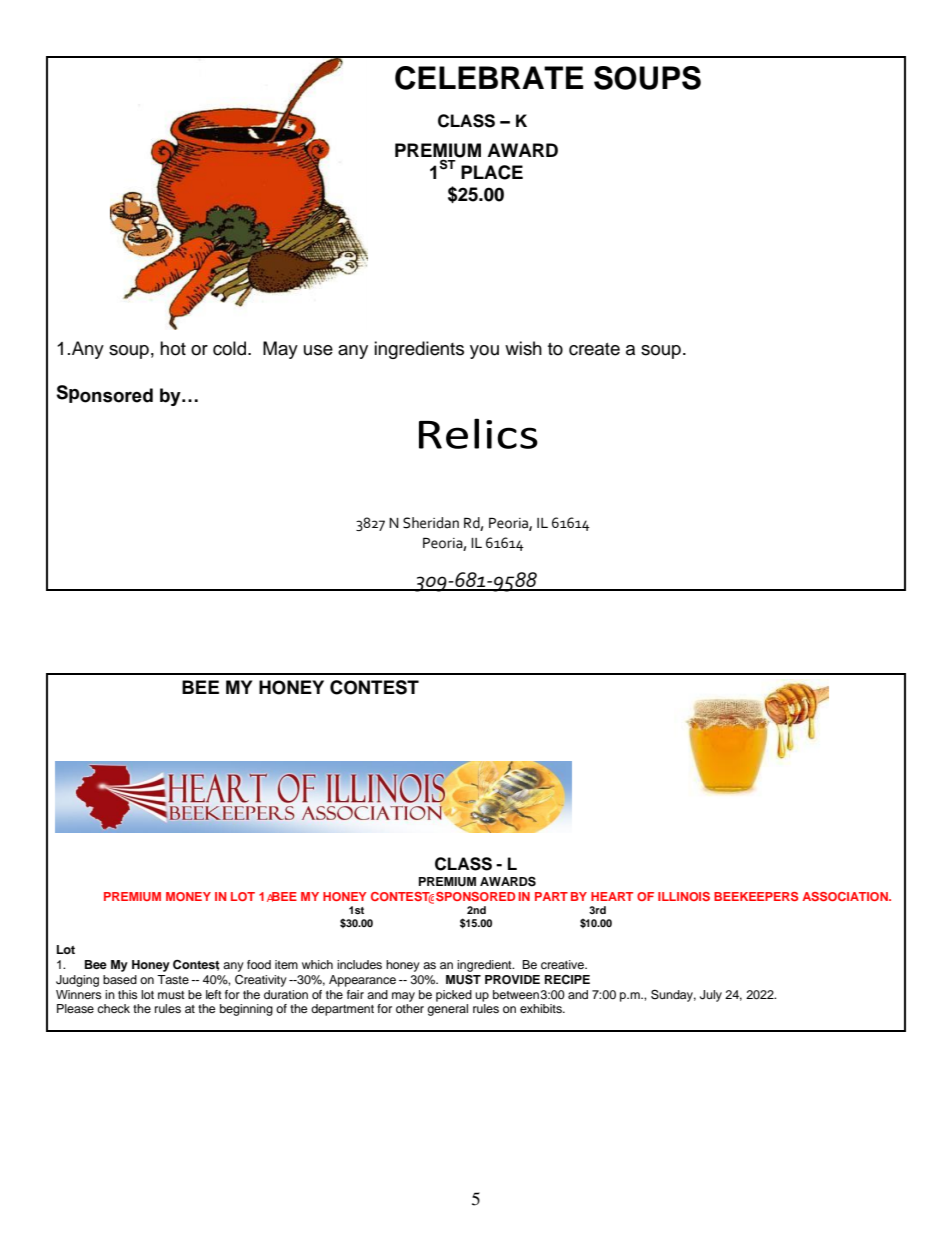  What do you see at coordinates (492, 172) in the screenshot?
I see `PLACE` at bounding box center [492, 172].
